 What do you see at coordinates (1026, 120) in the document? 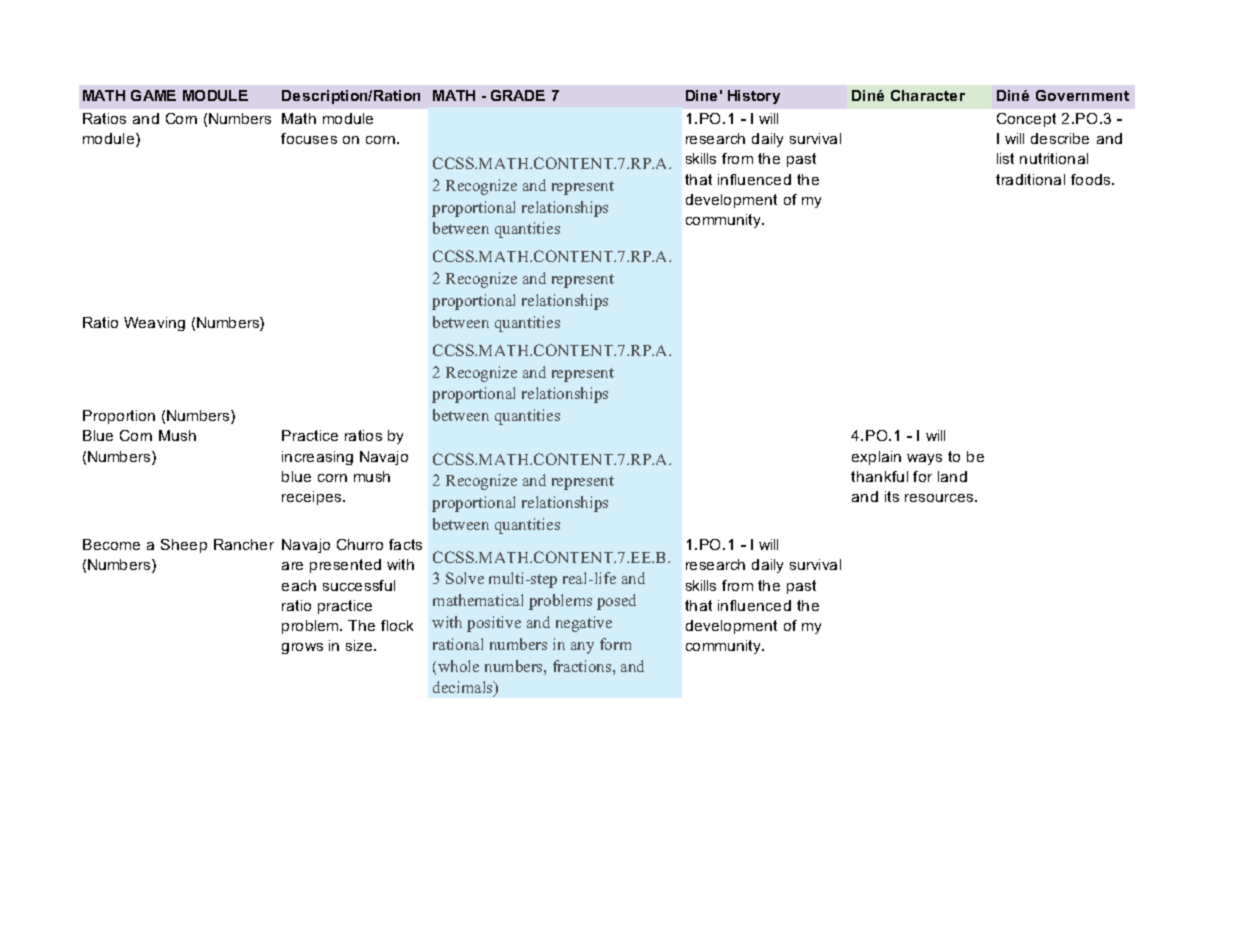
I see `Concept` at bounding box center [1026, 120].
